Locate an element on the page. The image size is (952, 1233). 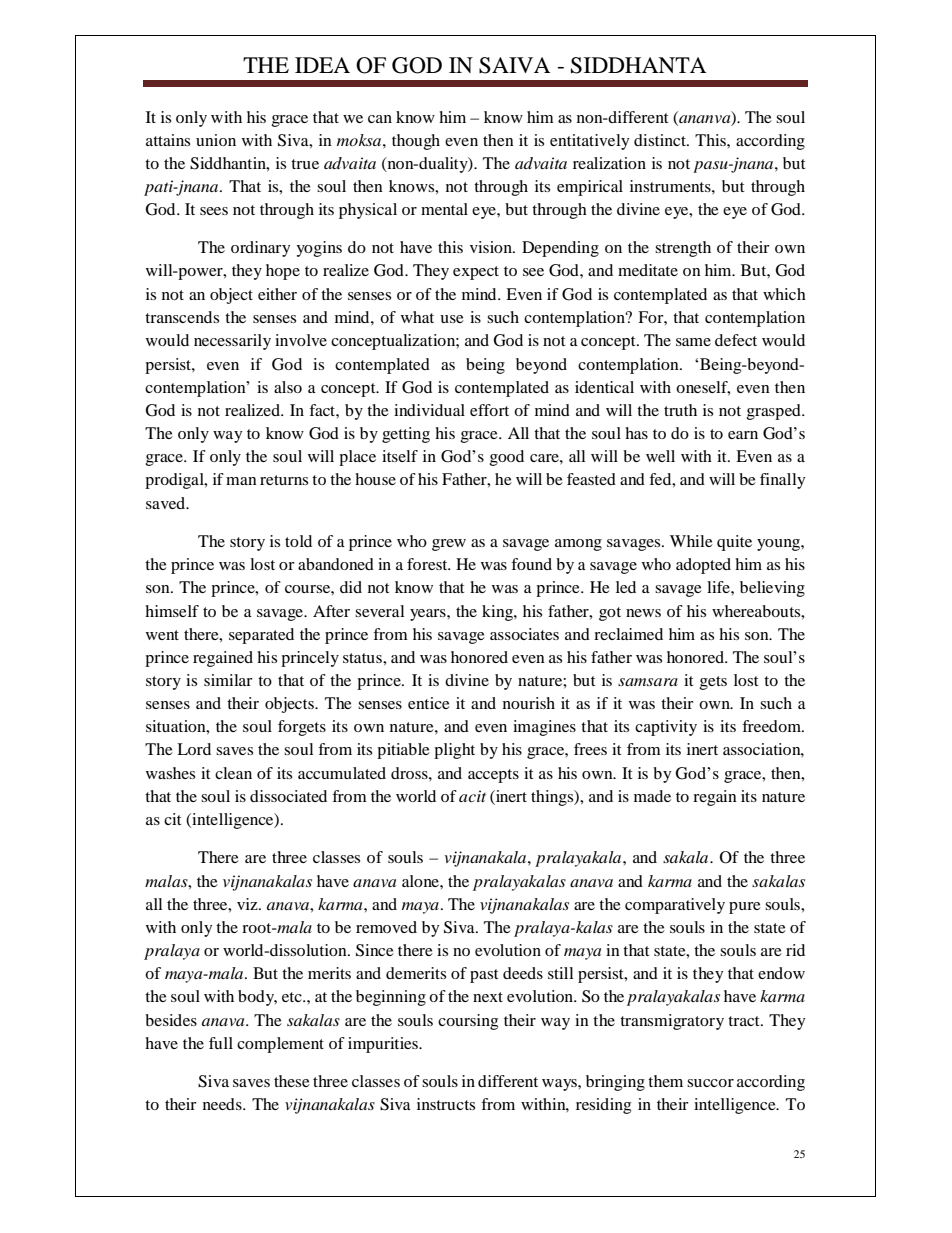
separated is located at coordinates (261, 636).
